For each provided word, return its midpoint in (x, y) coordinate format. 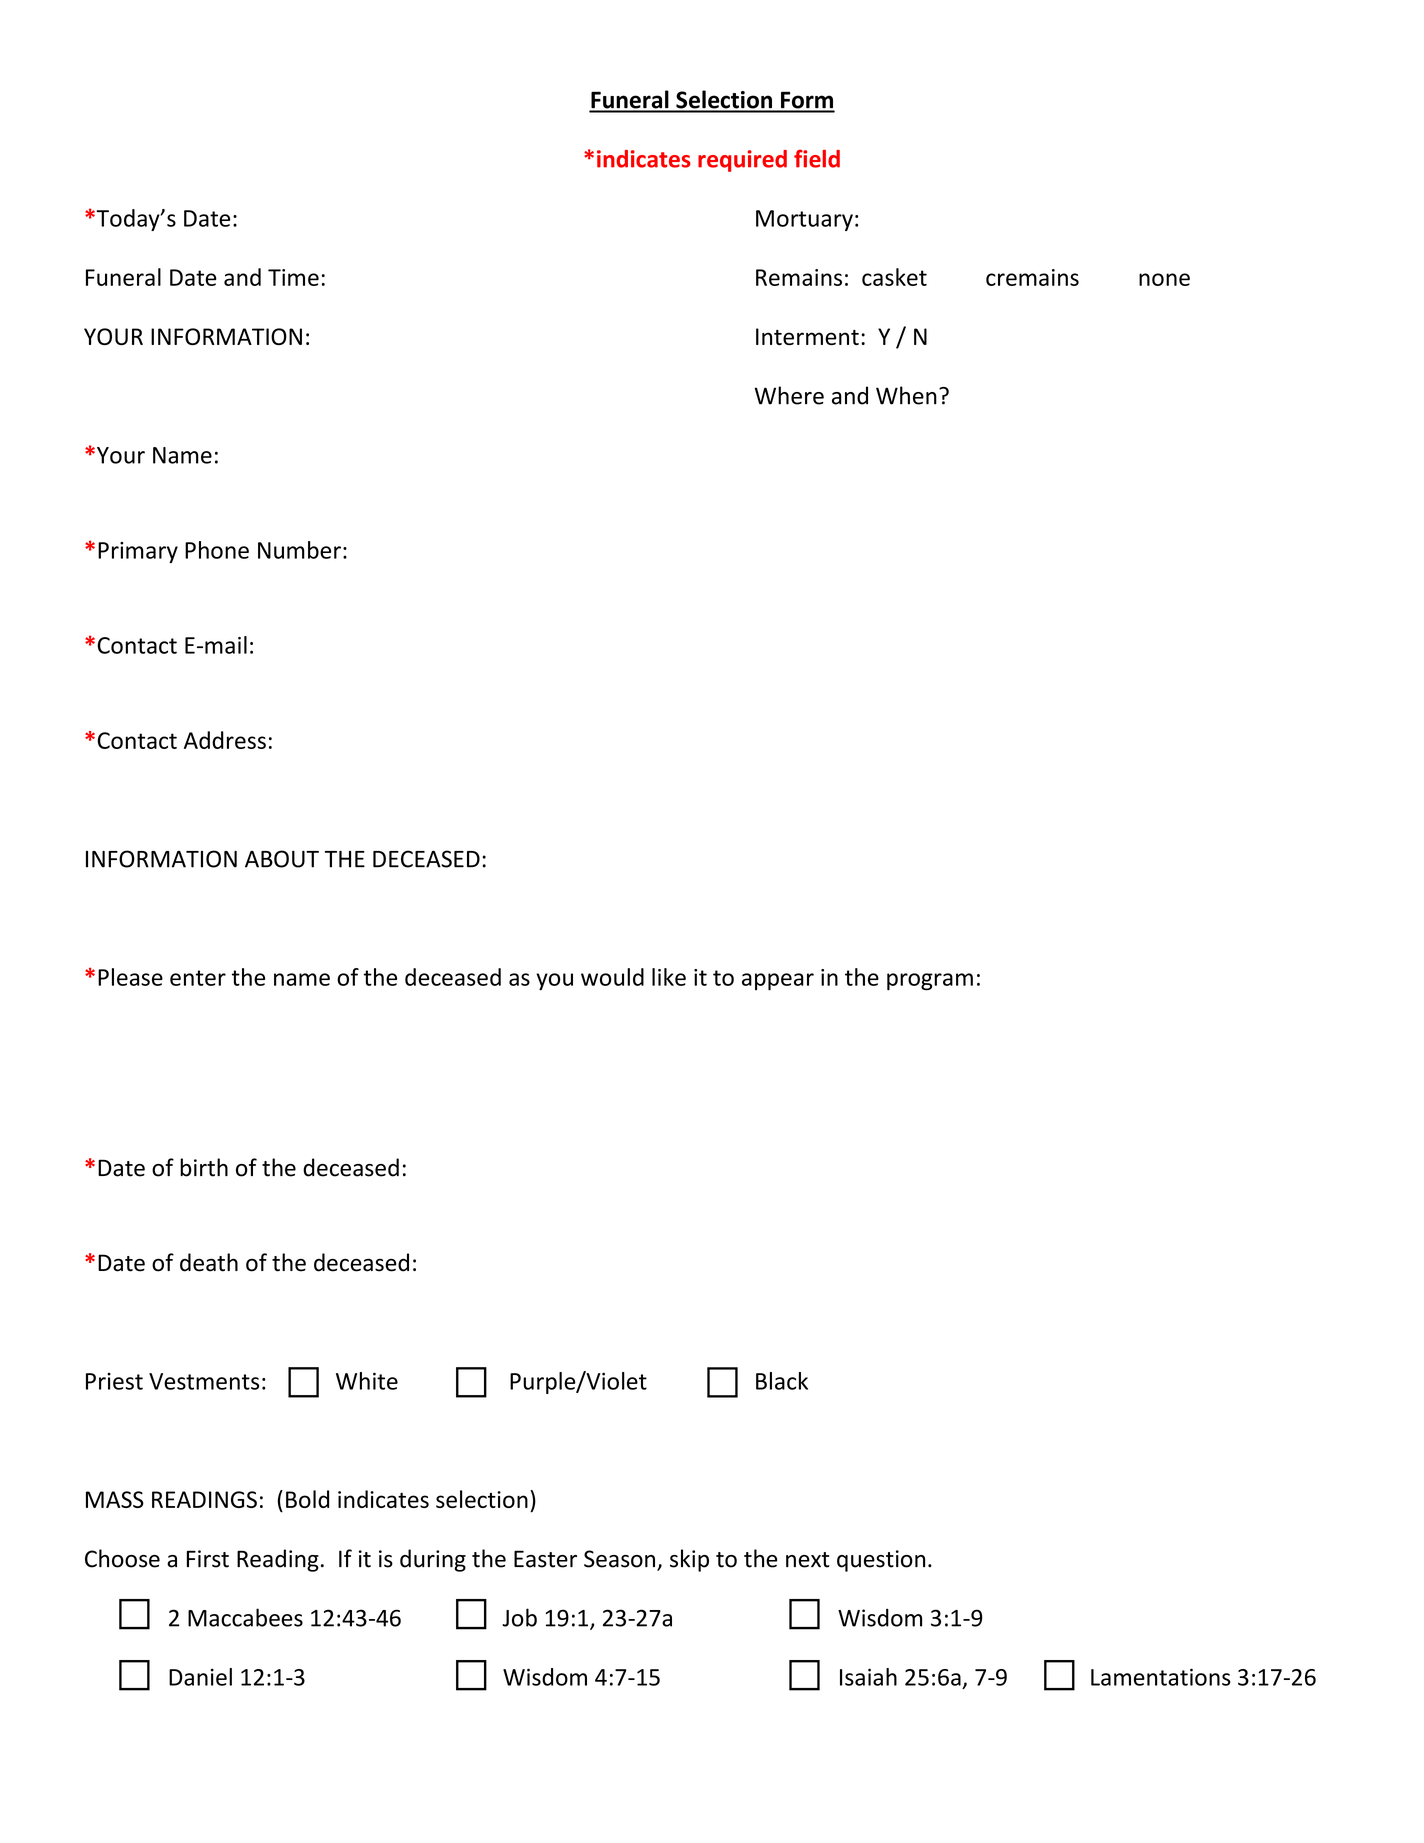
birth (204, 1167)
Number (299, 550)
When (906, 395)
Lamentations (1161, 1677)
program (930, 982)
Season (619, 1559)
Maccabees (245, 1617)
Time (293, 277)
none (1164, 279)
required (742, 161)
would (612, 977)
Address (225, 740)
